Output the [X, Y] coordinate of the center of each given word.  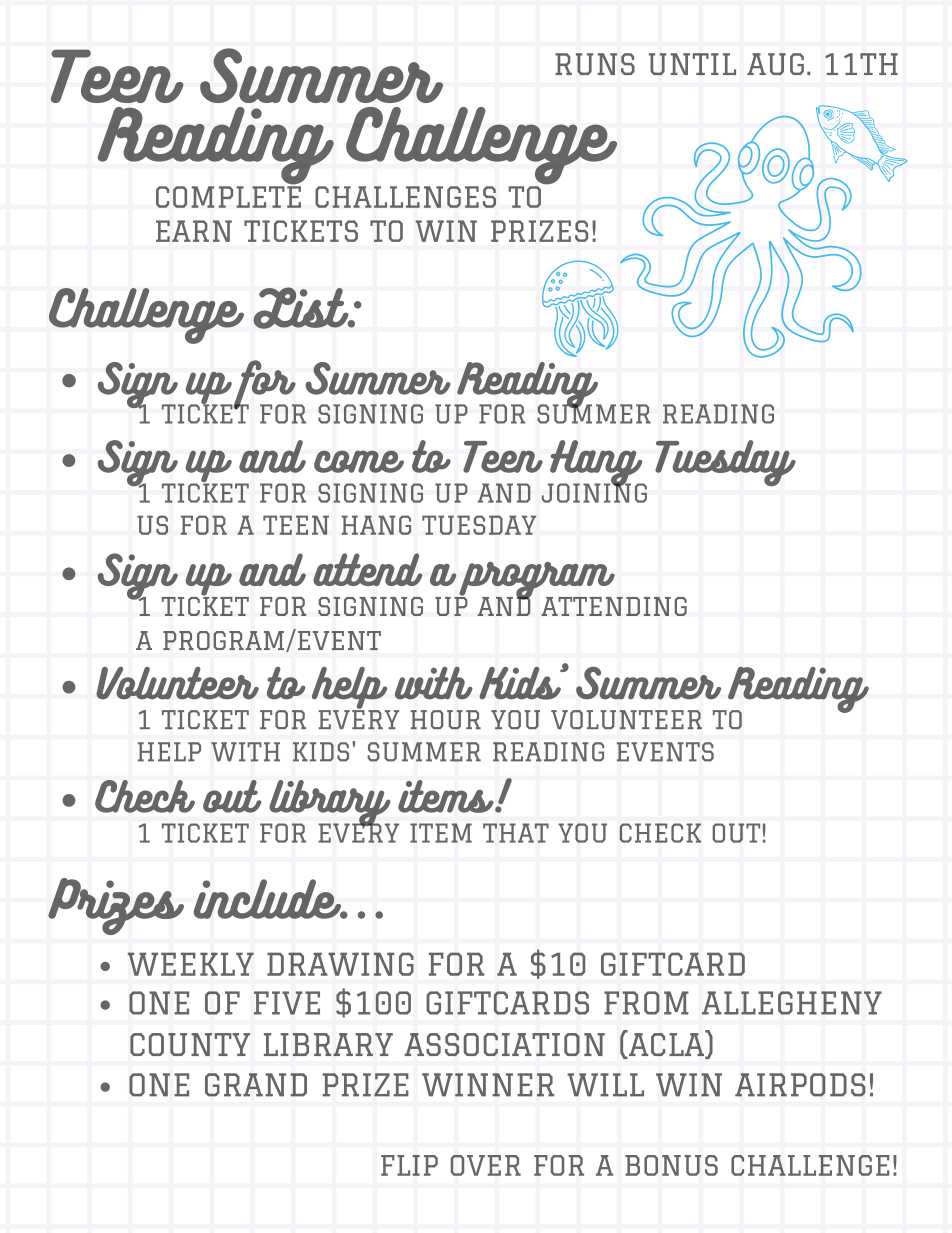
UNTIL [692, 64]
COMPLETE [228, 195]
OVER [486, 1165]
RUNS [595, 64]
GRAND [256, 1085]
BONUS [671, 1165]
